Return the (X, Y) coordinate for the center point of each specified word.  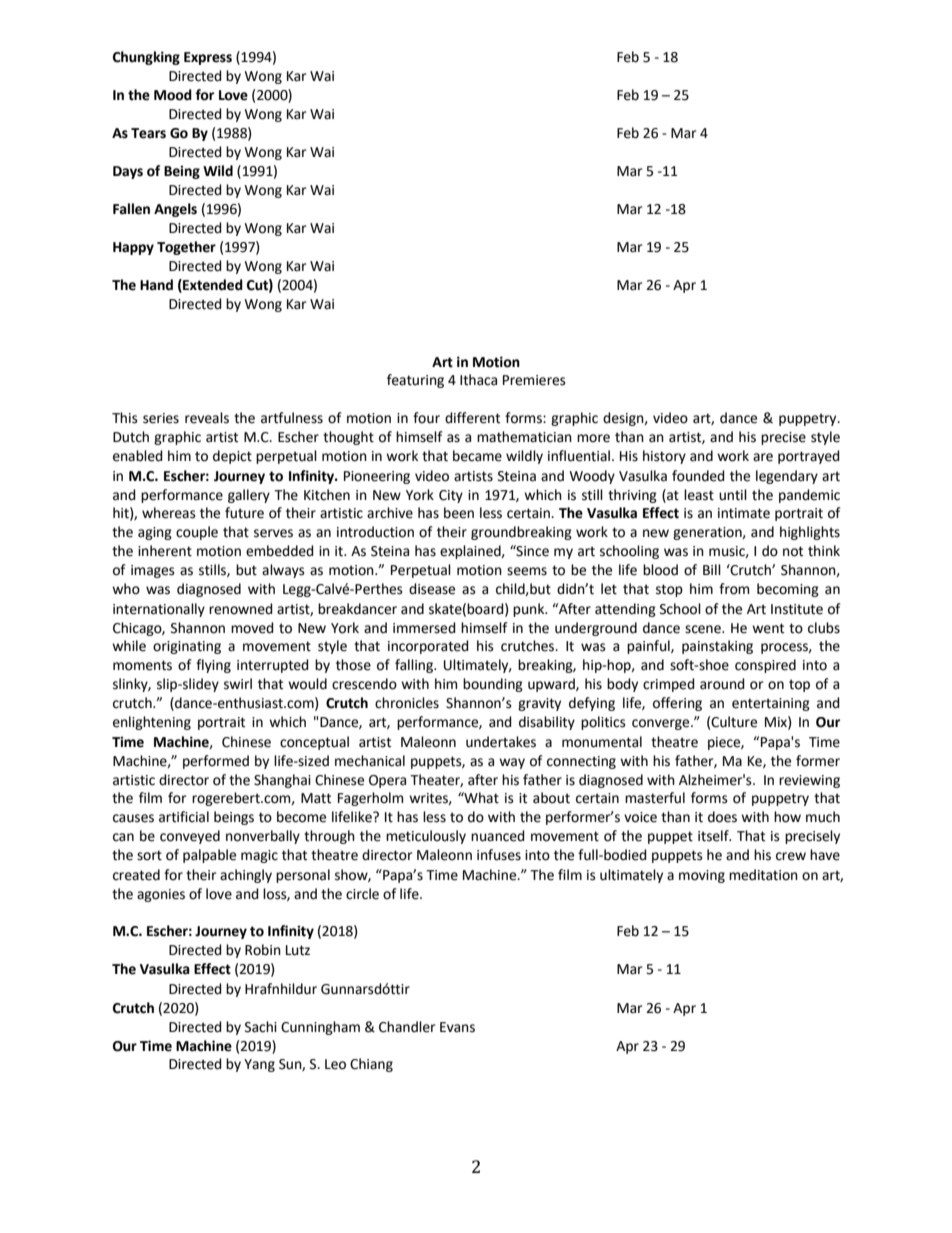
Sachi (261, 1027)
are (763, 457)
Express (208, 58)
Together (186, 248)
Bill (712, 569)
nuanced (498, 836)
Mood (173, 95)
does (722, 817)
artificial (184, 817)
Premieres (534, 380)
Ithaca (478, 380)
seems (527, 571)
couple (197, 533)
